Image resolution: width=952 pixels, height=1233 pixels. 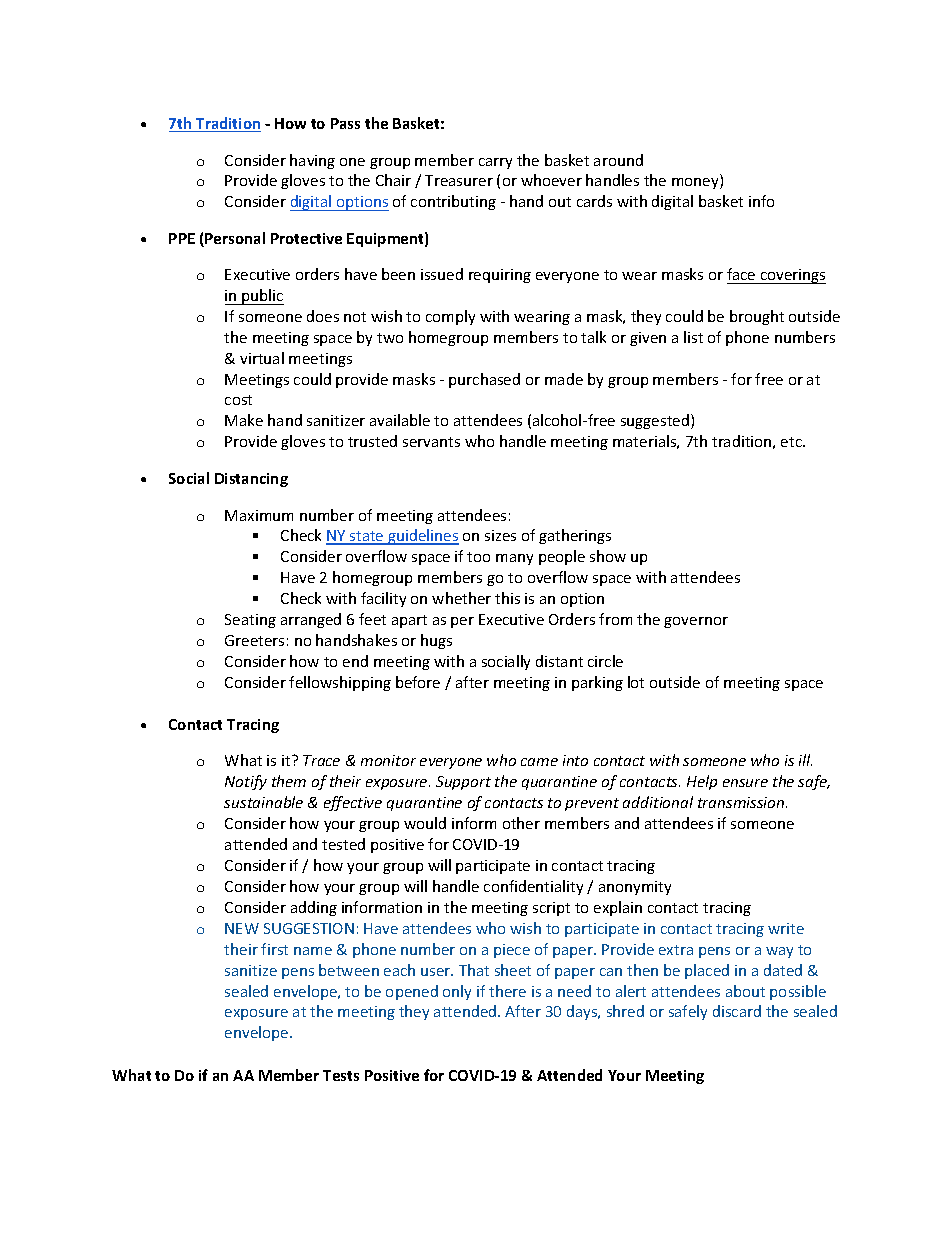 What do you see at coordinates (312, 161) in the screenshot?
I see `having` at bounding box center [312, 161].
